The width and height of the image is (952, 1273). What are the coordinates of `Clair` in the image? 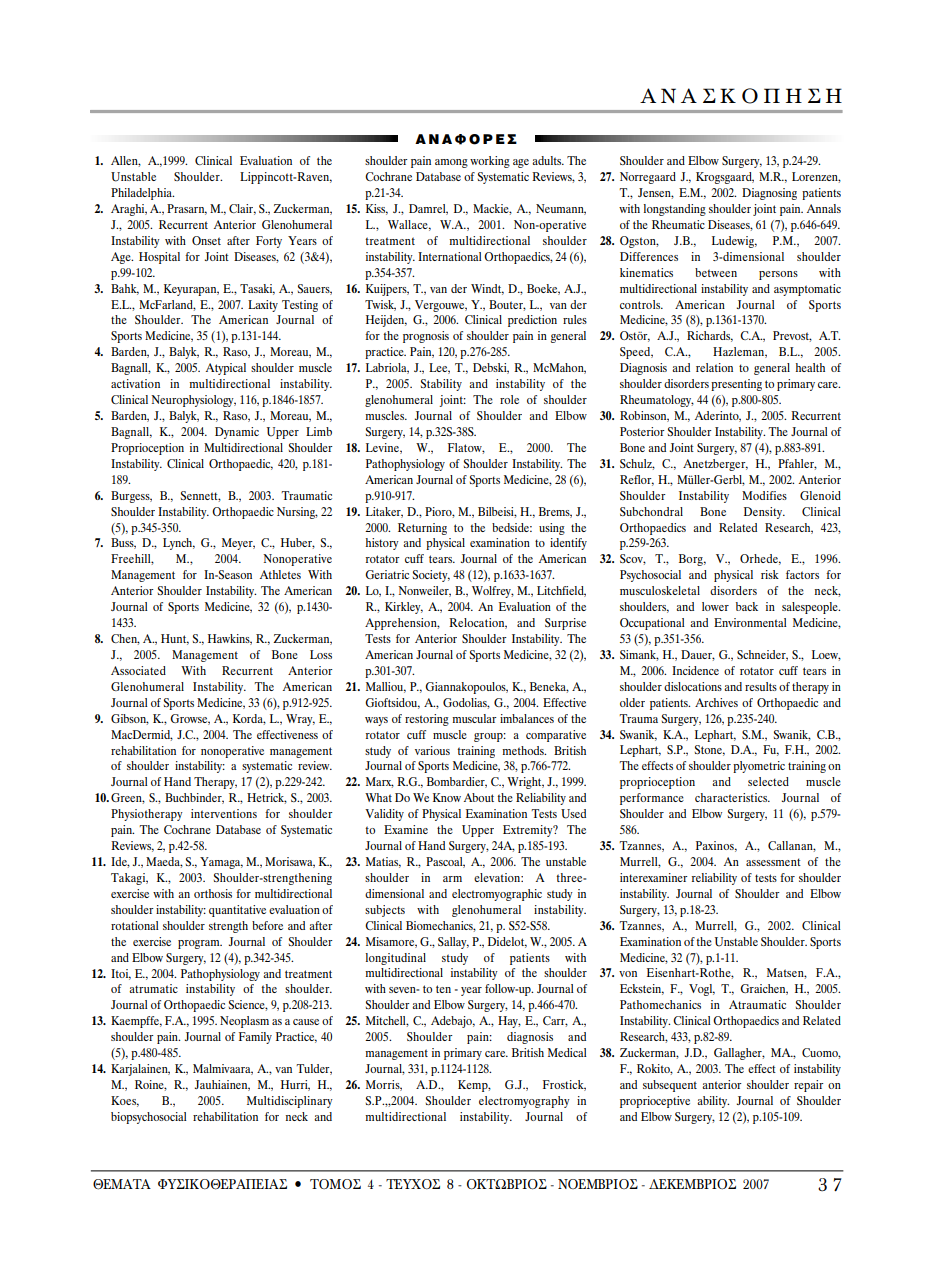 It's located at (242, 209).
